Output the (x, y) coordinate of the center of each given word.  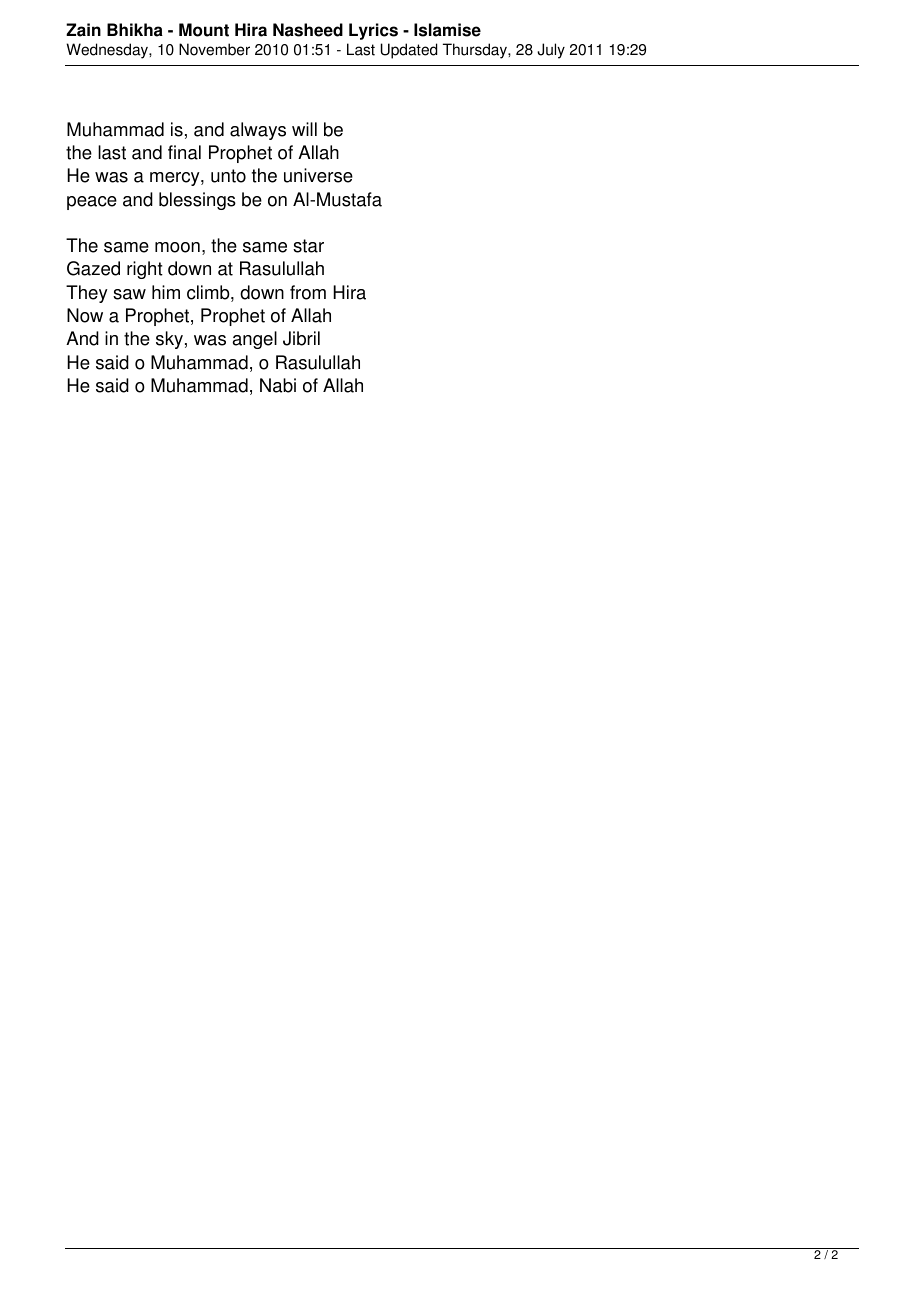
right (145, 270)
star (308, 246)
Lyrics (373, 31)
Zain (83, 30)
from (308, 292)
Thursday (476, 51)
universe (318, 175)
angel (255, 340)
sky (169, 340)
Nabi (278, 385)
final (184, 152)
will (304, 129)
